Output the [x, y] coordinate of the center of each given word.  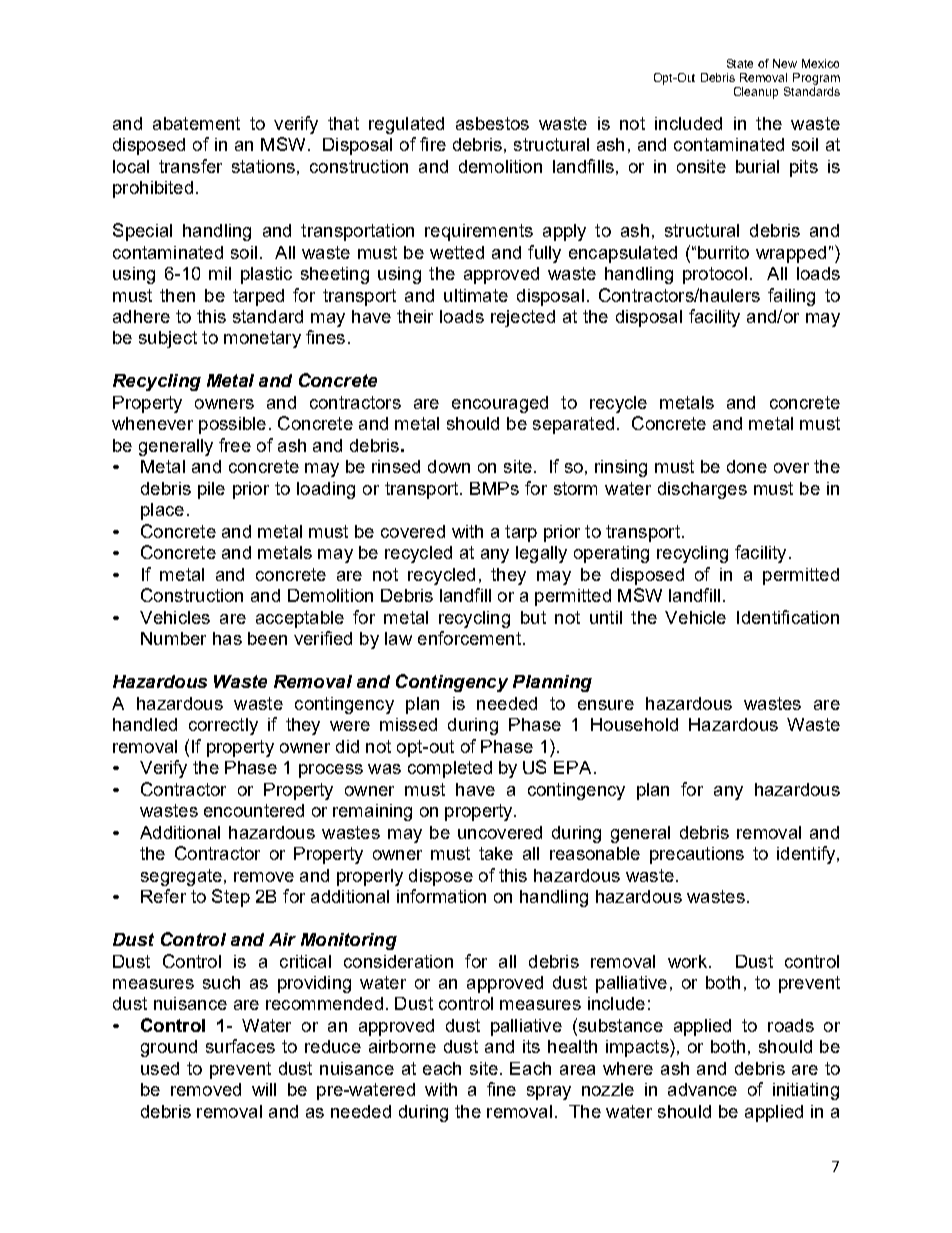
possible [232, 425]
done [747, 466]
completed [450, 769]
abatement [196, 123]
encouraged [500, 404]
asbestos [492, 123]
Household [634, 724]
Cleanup [756, 93]
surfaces [240, 1046]
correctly [223, 726]
